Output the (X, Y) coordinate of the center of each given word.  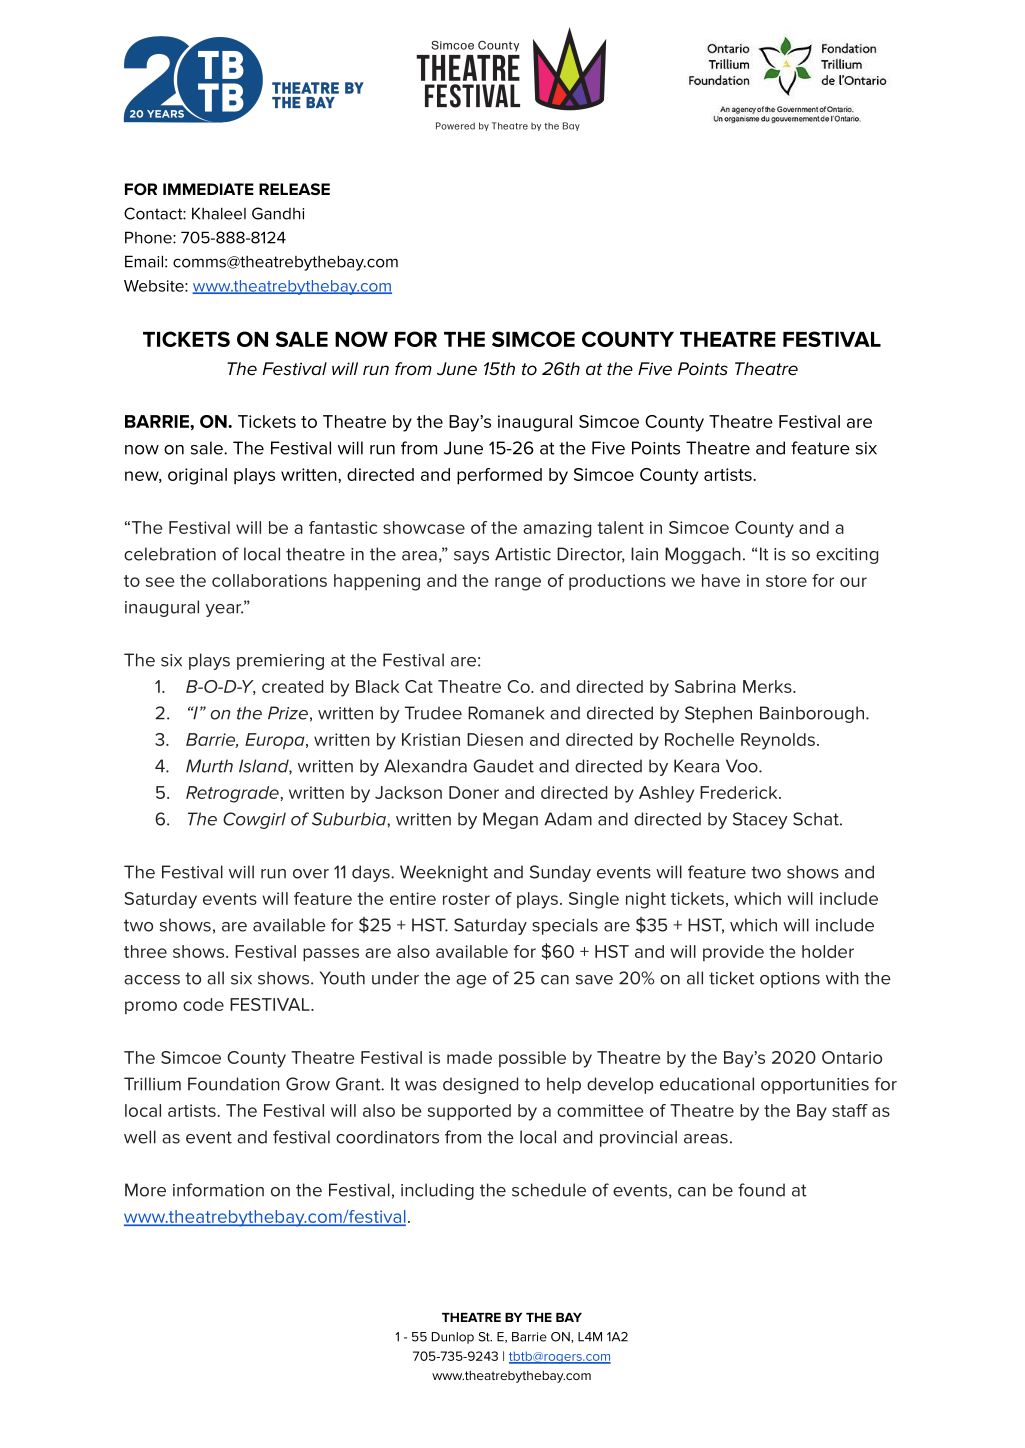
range (518, 584)
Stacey (760, 820)
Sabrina (705, 686)
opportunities (815, 1086)
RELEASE (294, 189)
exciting (847, 556)
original (197, 476)
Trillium (152, 1084)
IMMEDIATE (208, 189)
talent (620, 527)
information (218, 1190)
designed (480, 1085)
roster (466, 899)
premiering (280, 662)
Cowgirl (254, 820)
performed (499, 476)
